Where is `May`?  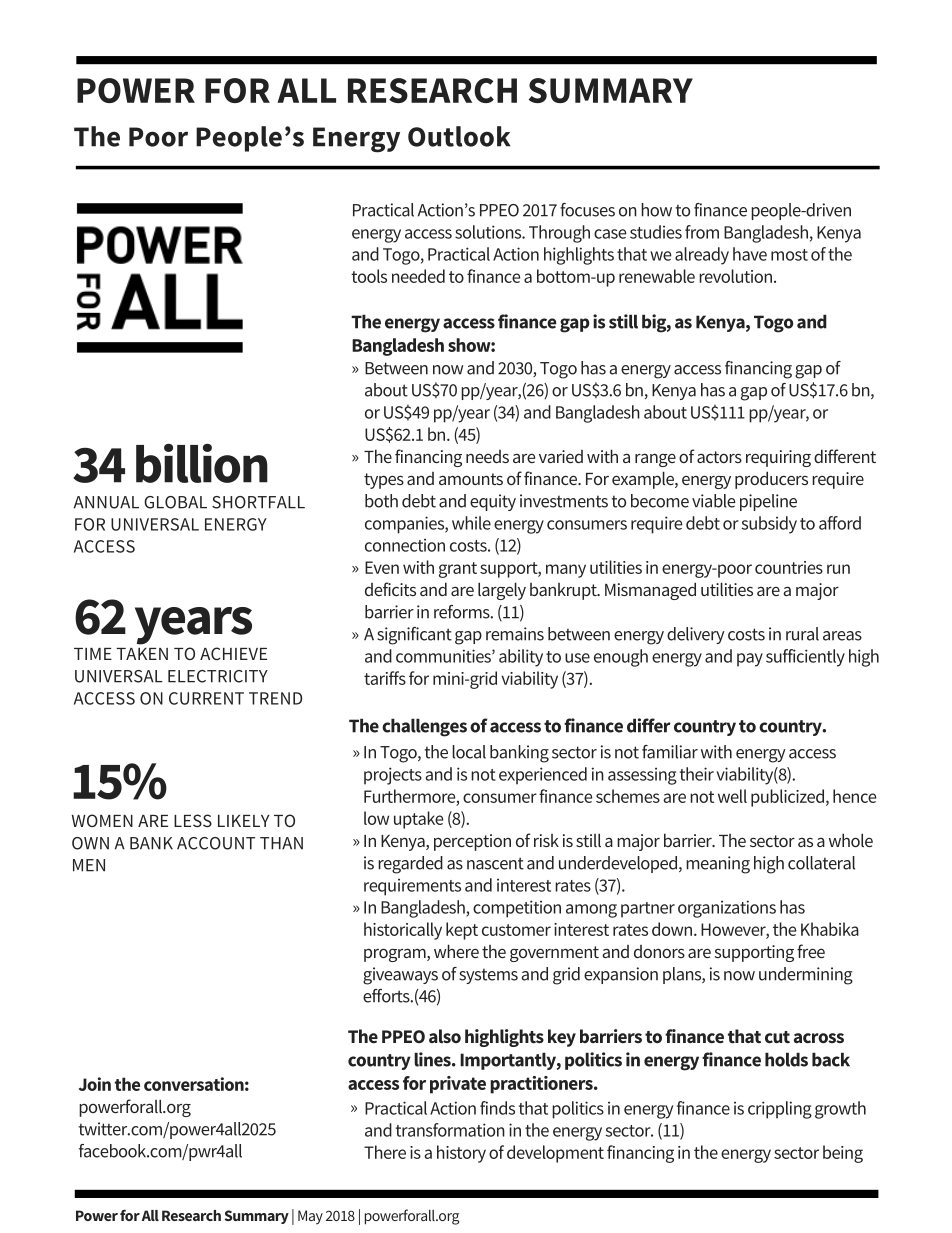 May is located at coordinates (310, 1217).
